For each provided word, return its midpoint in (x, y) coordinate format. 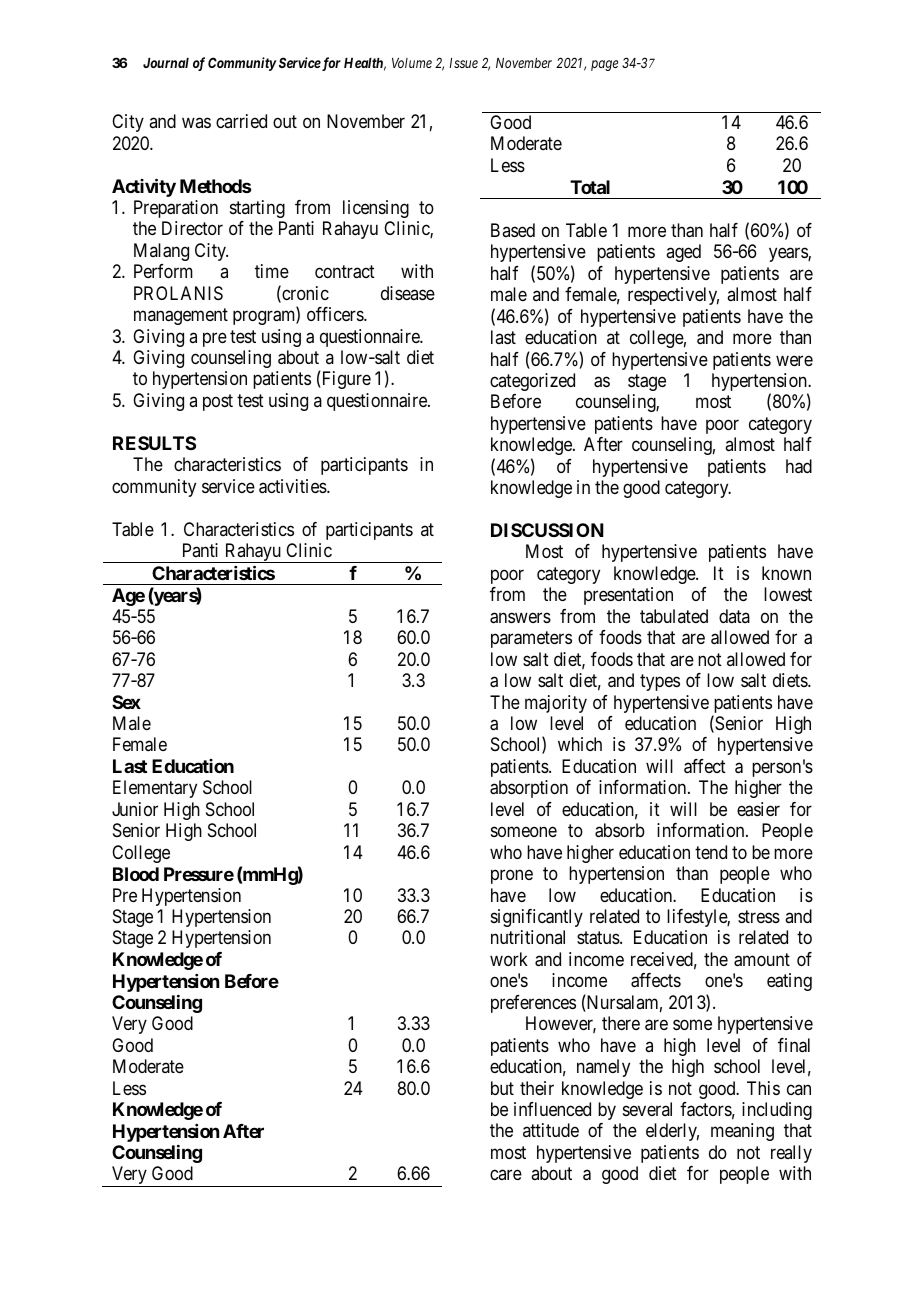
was (196, 123)
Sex (126, 702)
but (502, 1088)
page (604, 65)
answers (520, 618)
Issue (463, 63)
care (506, 1175)
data (734, 616)
